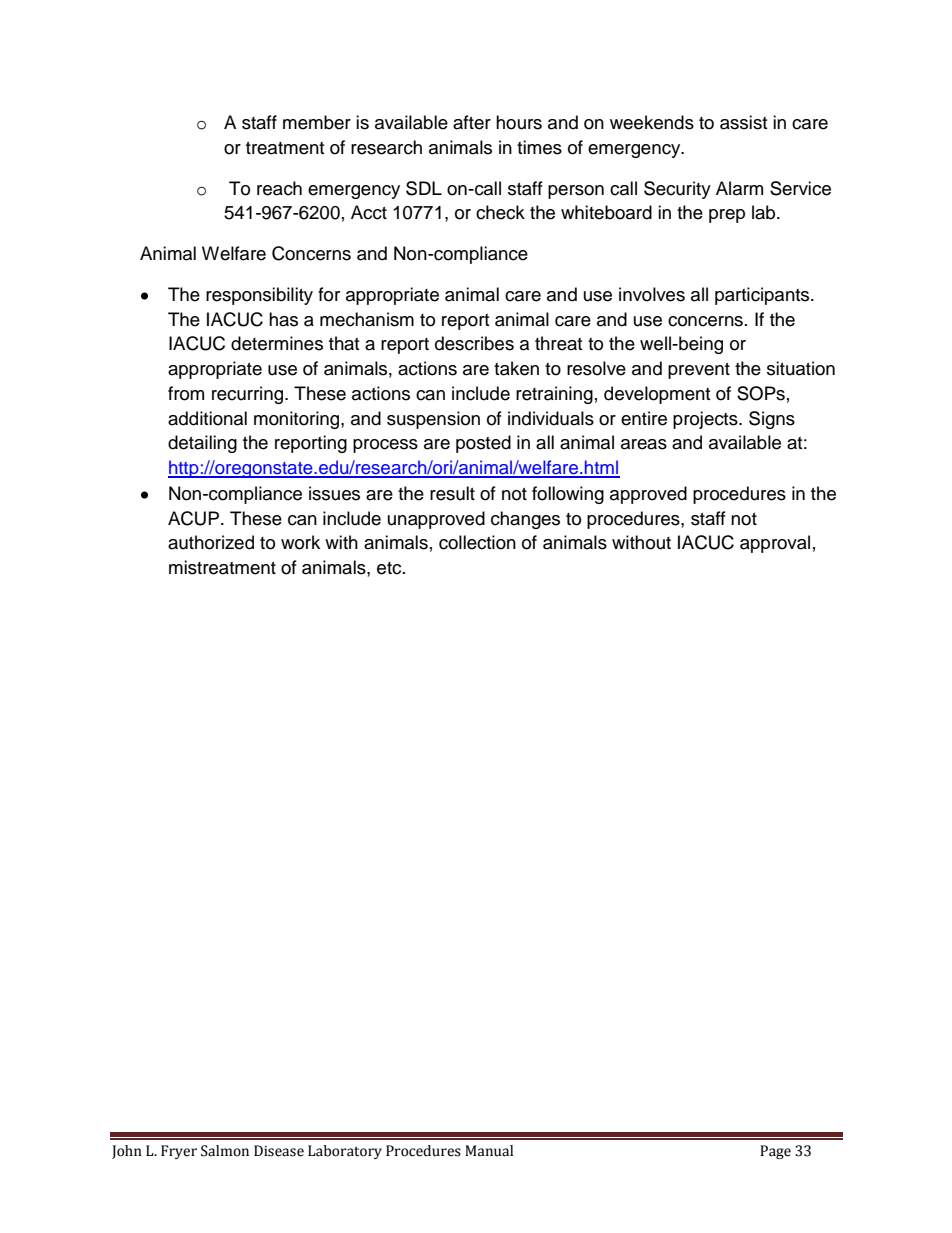  I want to click on etc, so click(390, 568).
